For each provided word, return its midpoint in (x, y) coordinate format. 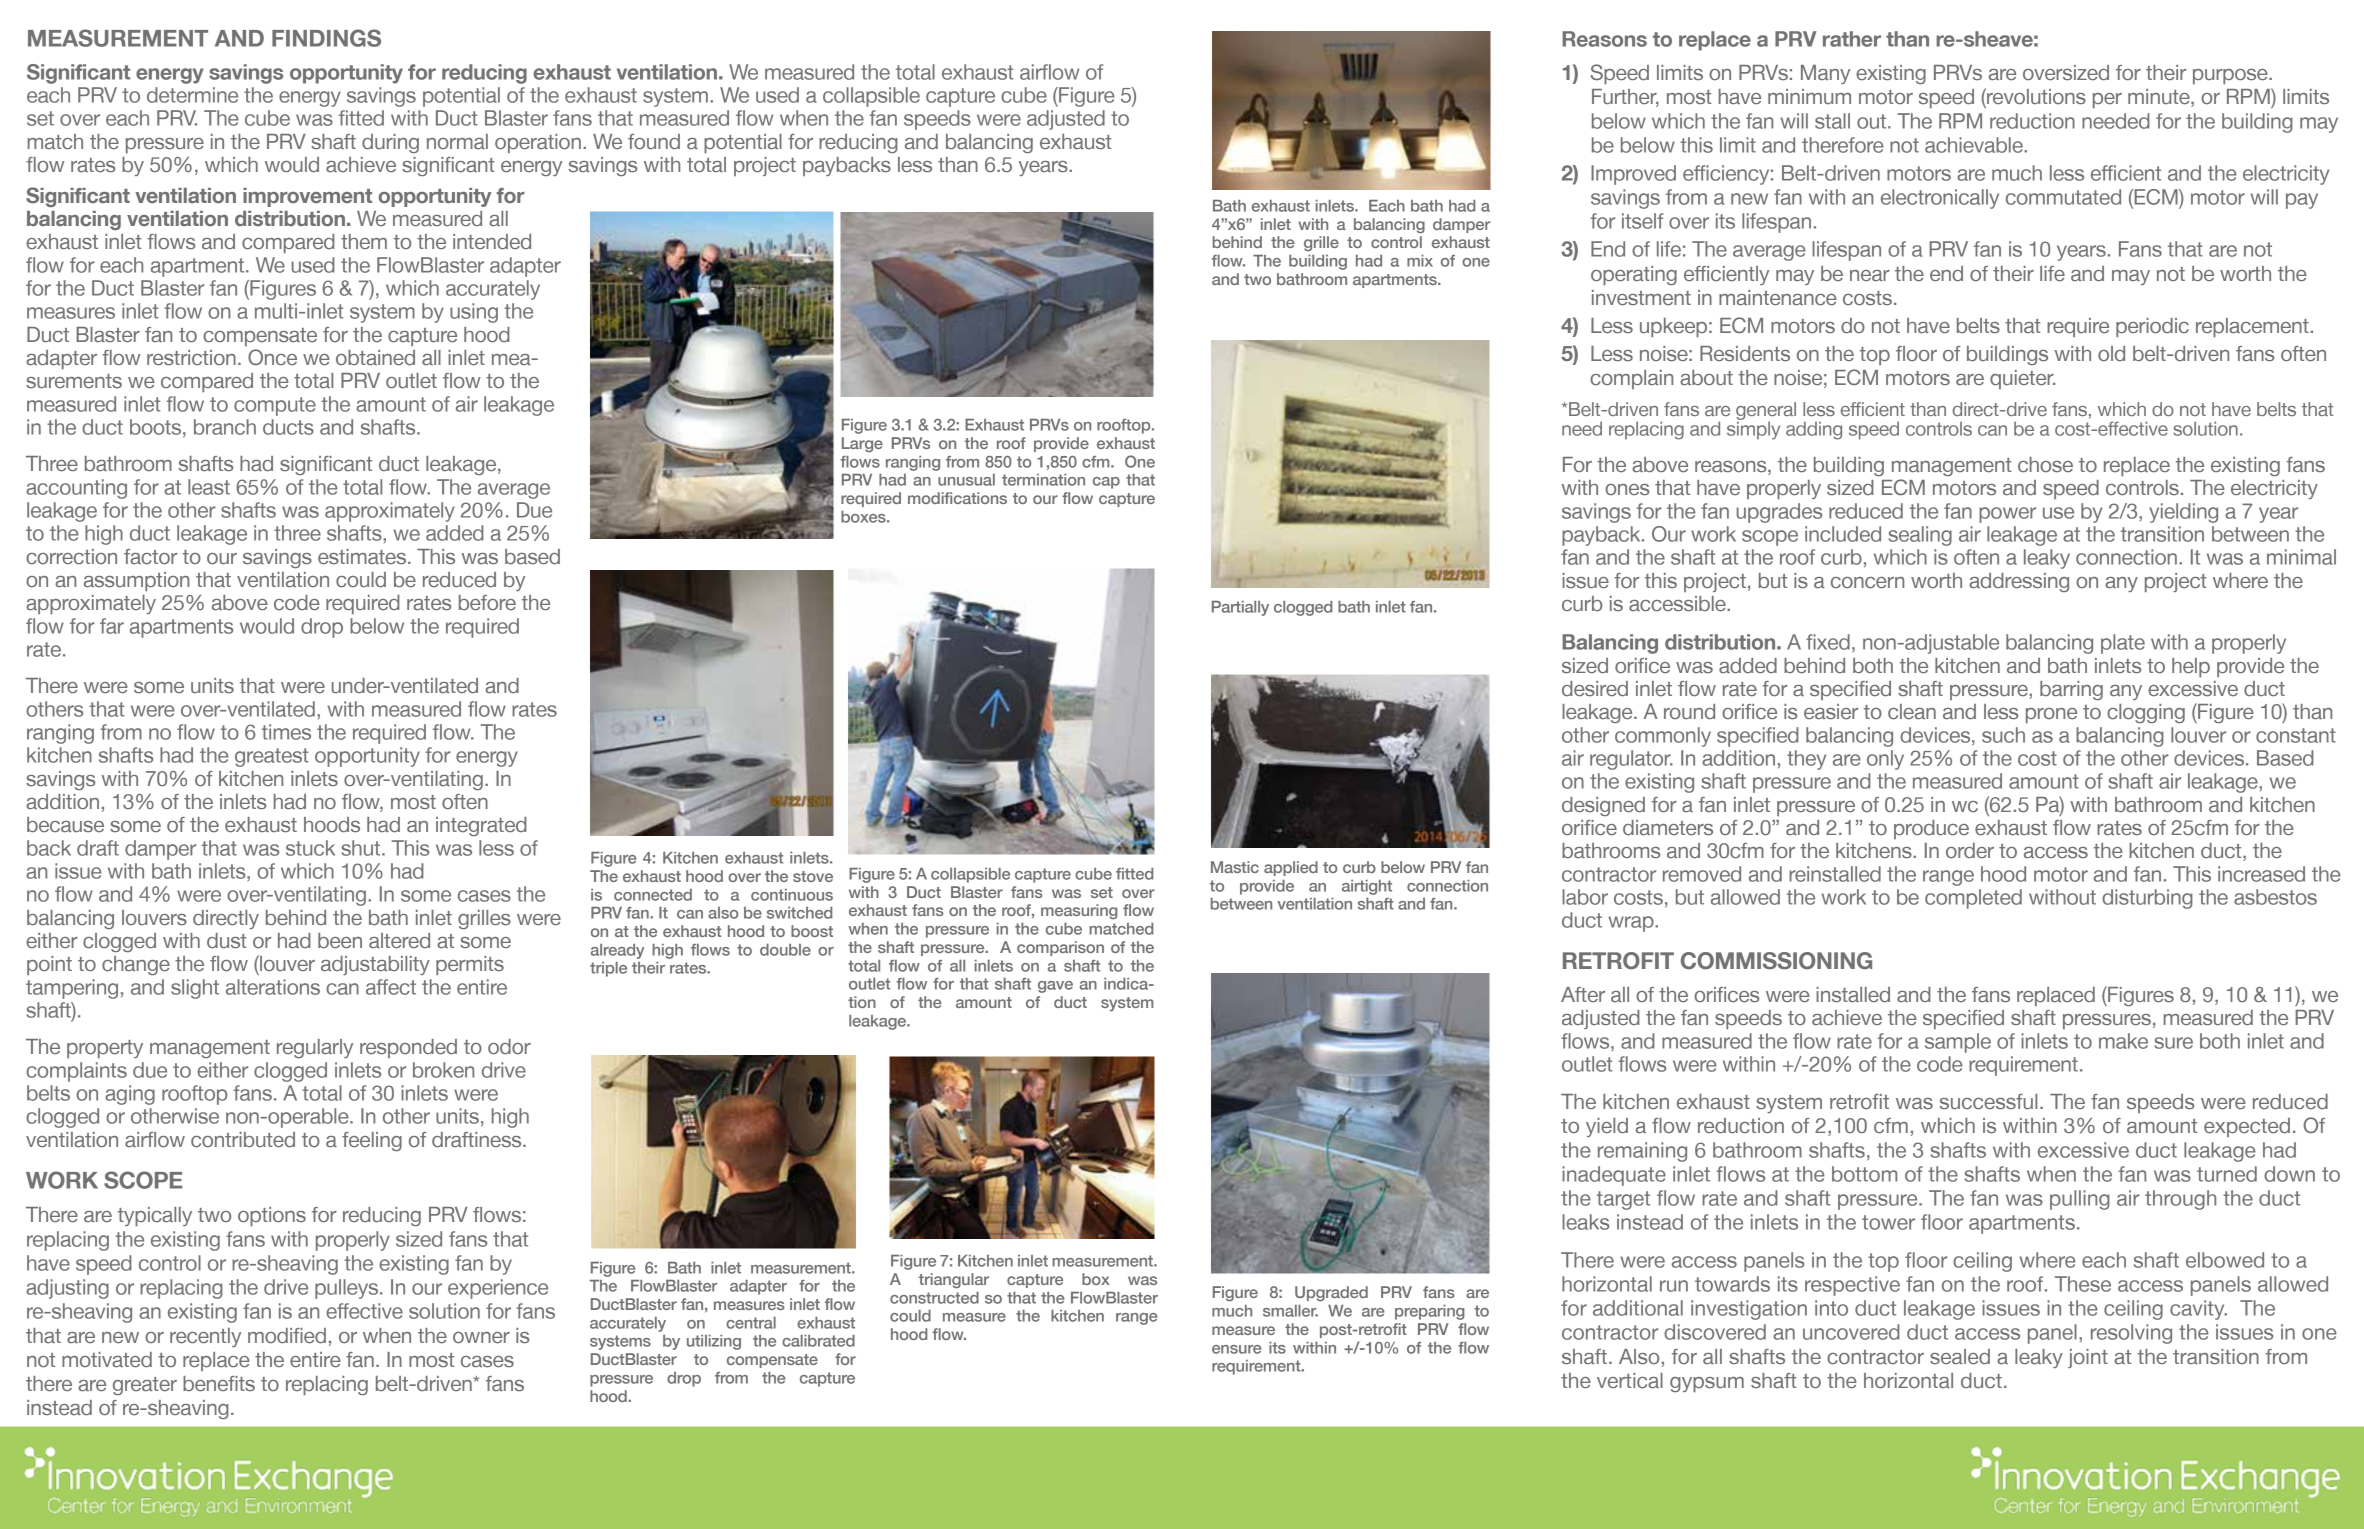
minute (2160, 98)
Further (1625, 98)
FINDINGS (326, 38)
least (209, 487)
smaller (1290, 1311)
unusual (966, 480)
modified (287, 1335)
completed (1973, 899)
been (340, 940)
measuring (1079, 911)
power (2007, 515)
